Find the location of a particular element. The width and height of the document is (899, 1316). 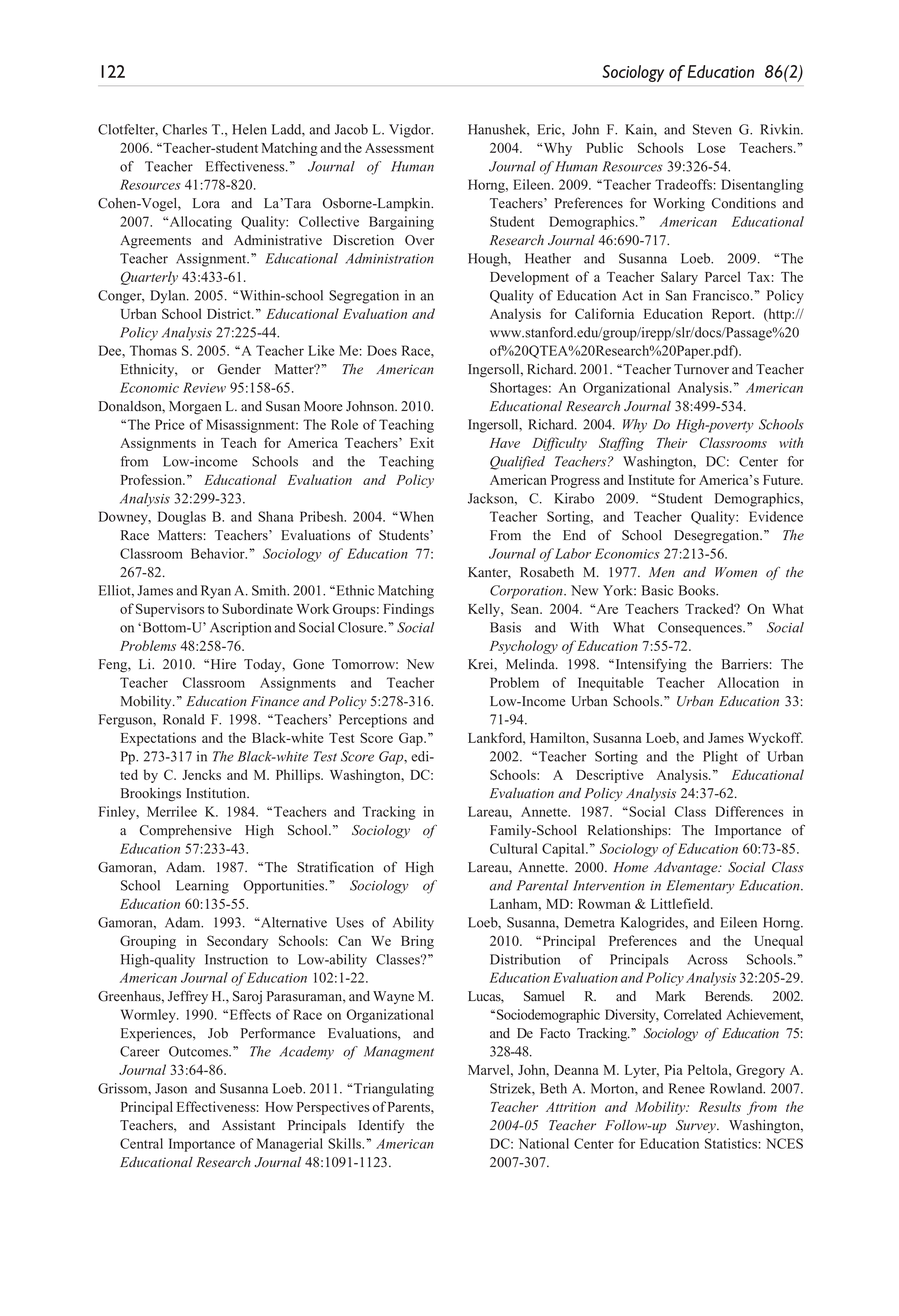

Plight is located at coordinates (720, 758).
